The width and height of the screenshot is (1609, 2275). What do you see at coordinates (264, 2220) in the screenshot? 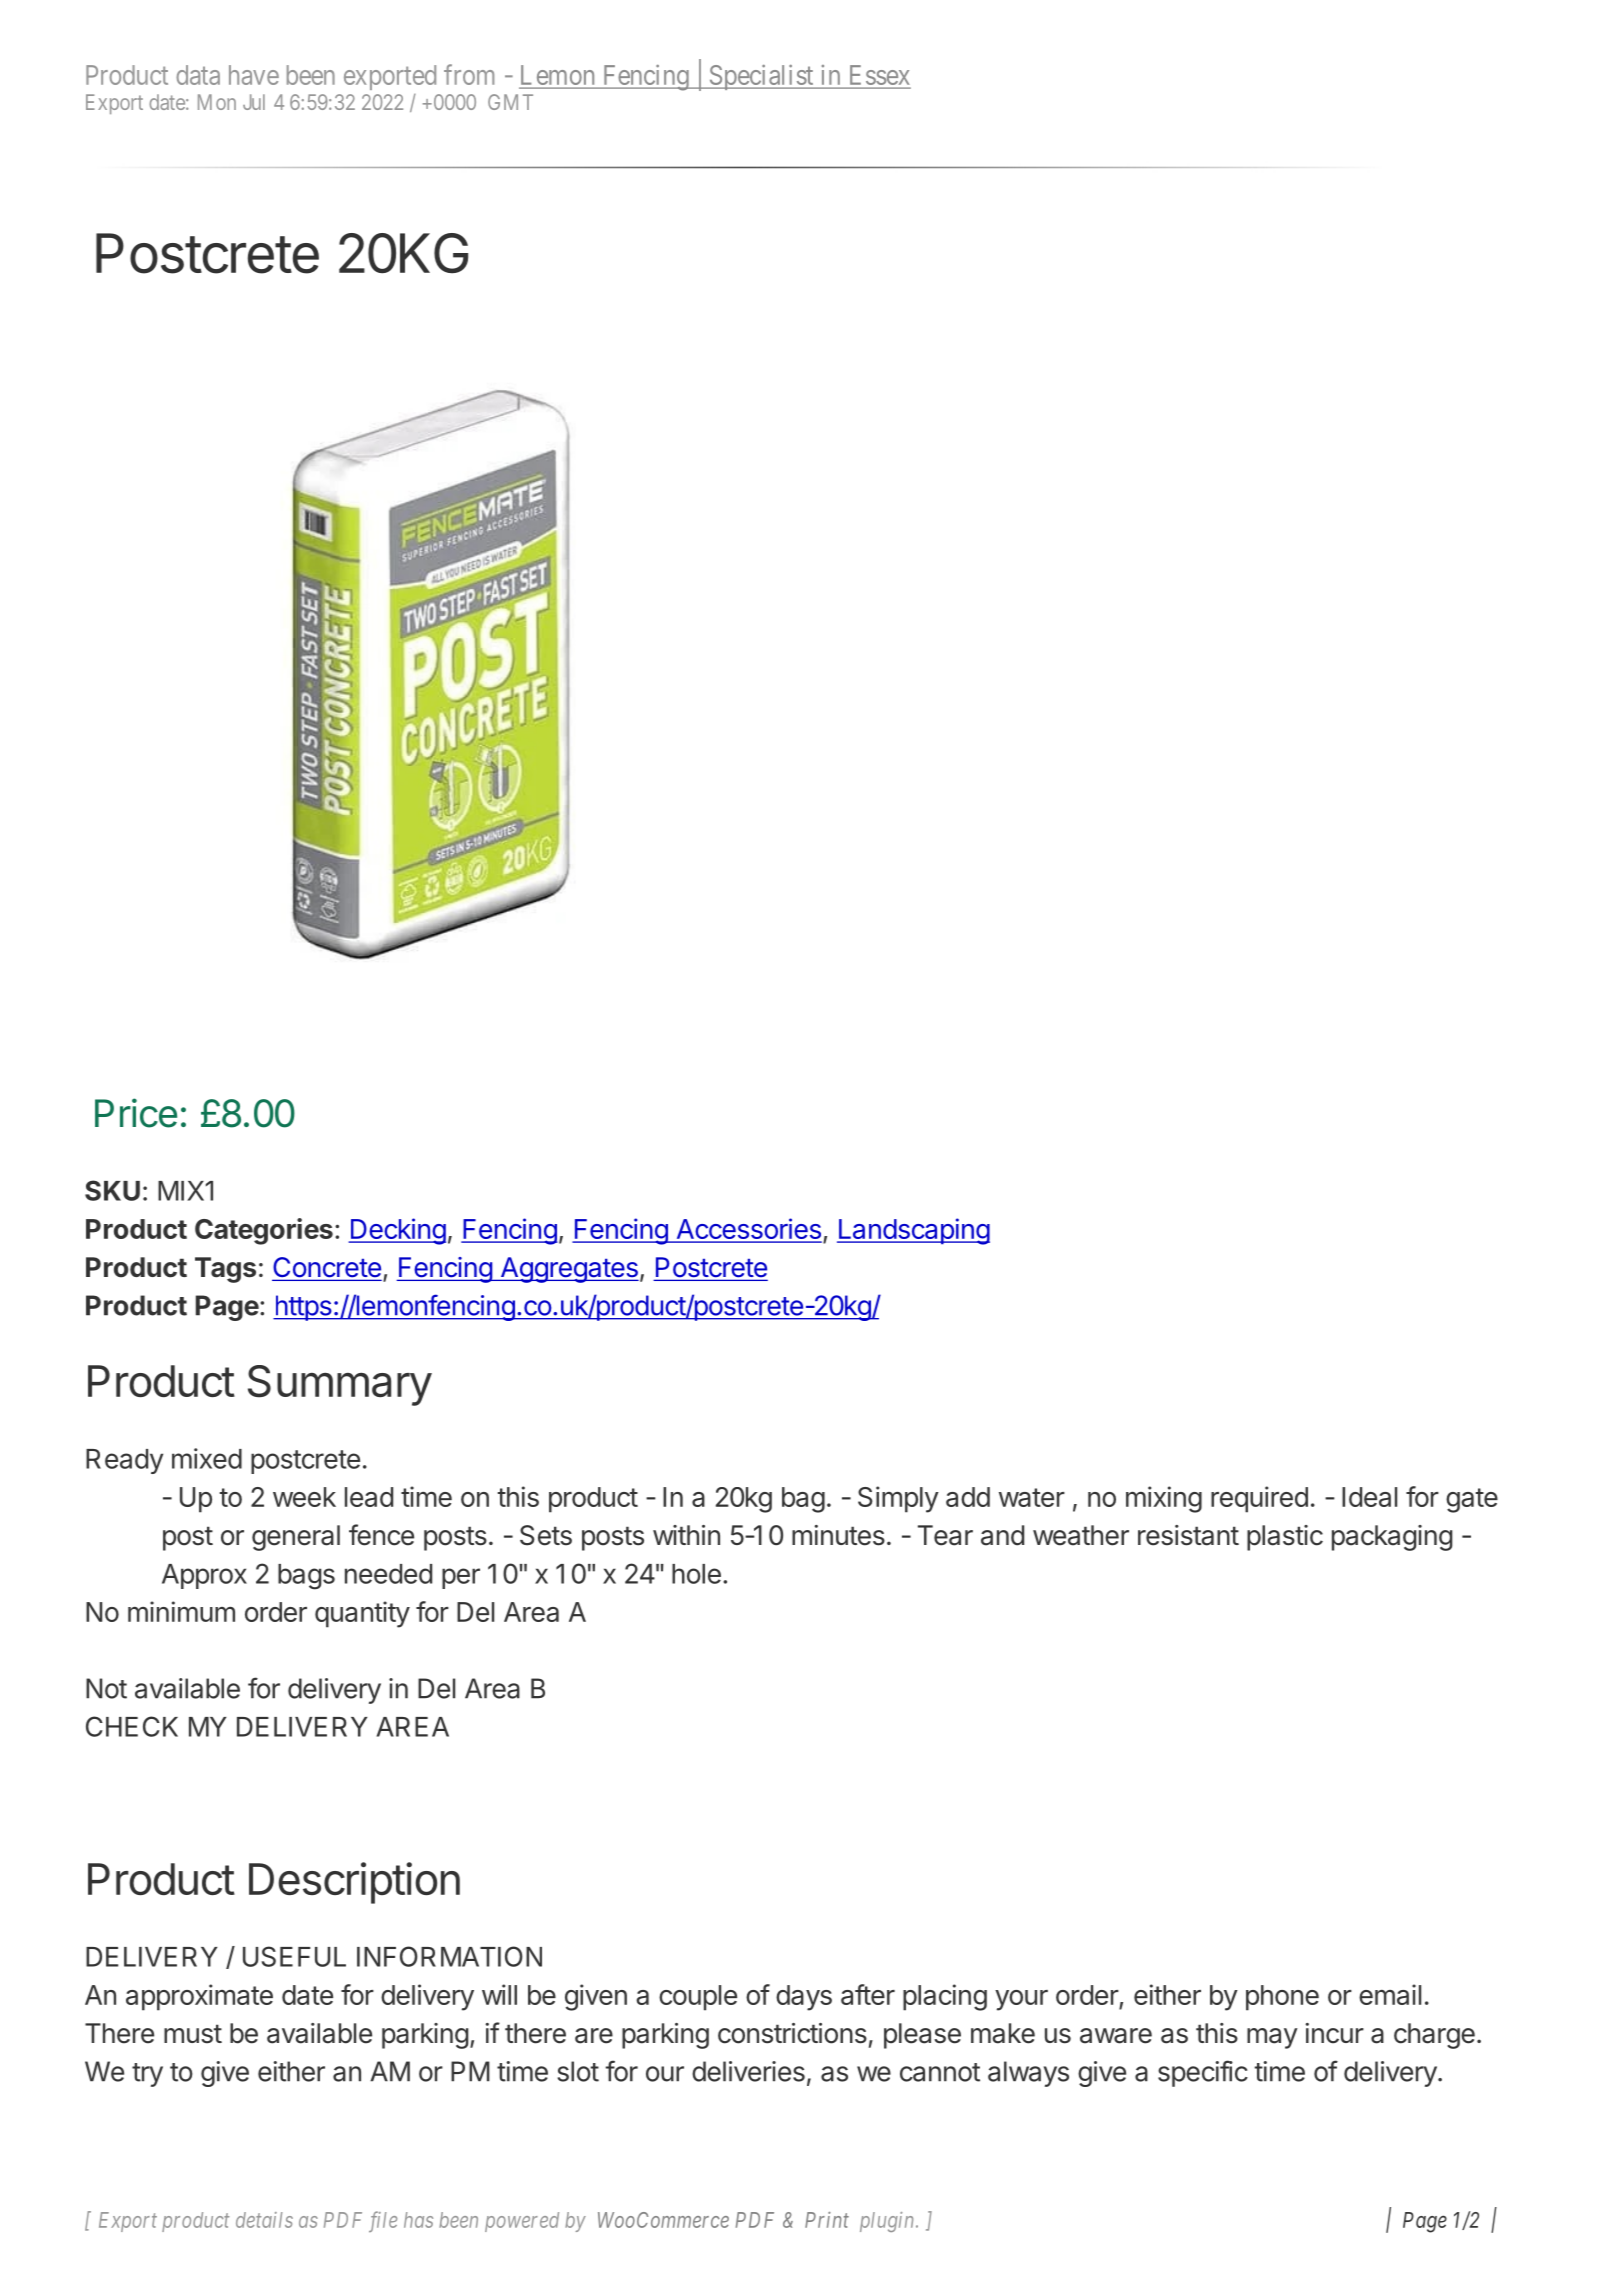
I see `details` at bounding box center [264, 2220].
